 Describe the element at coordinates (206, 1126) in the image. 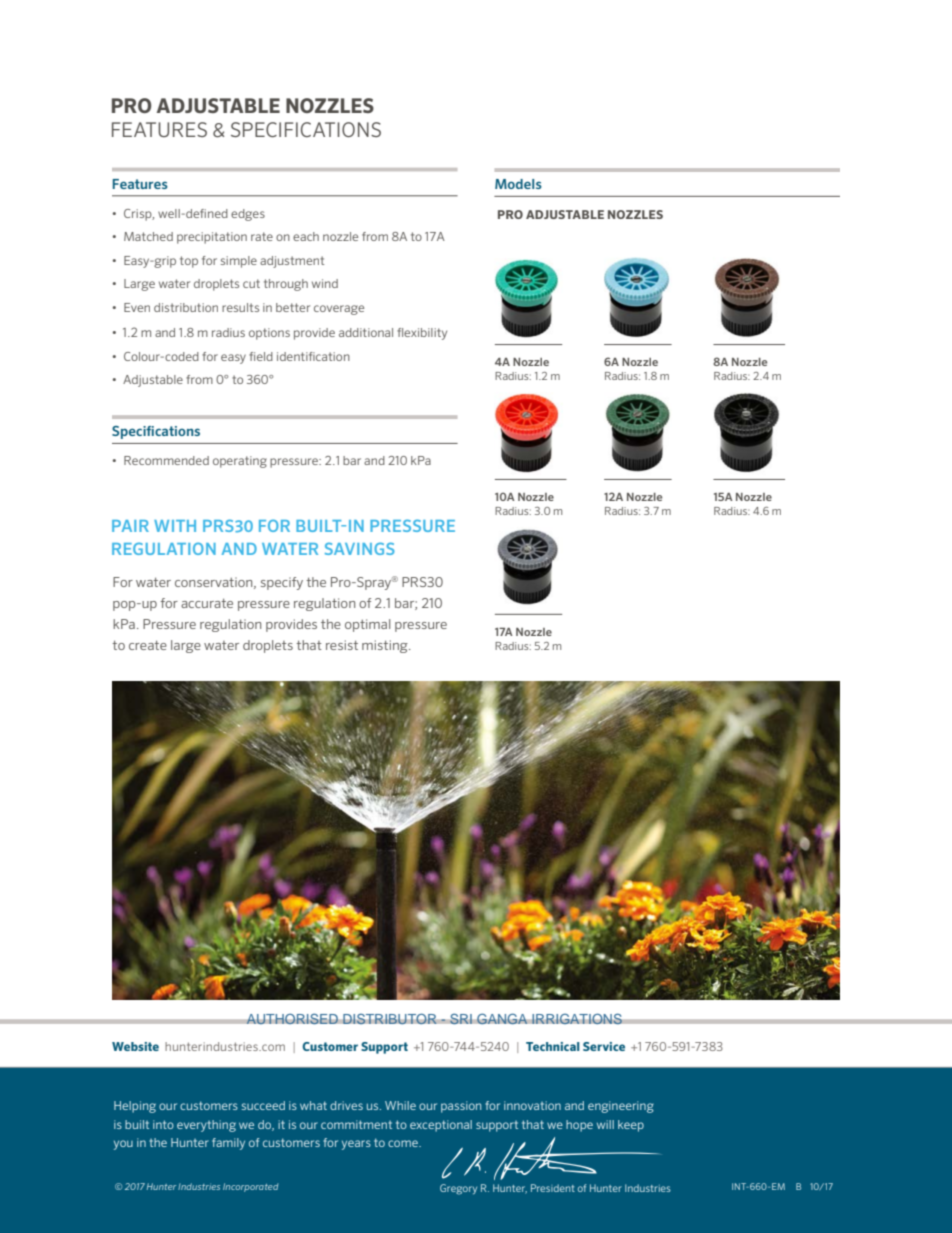

I see `everything` at that location.
